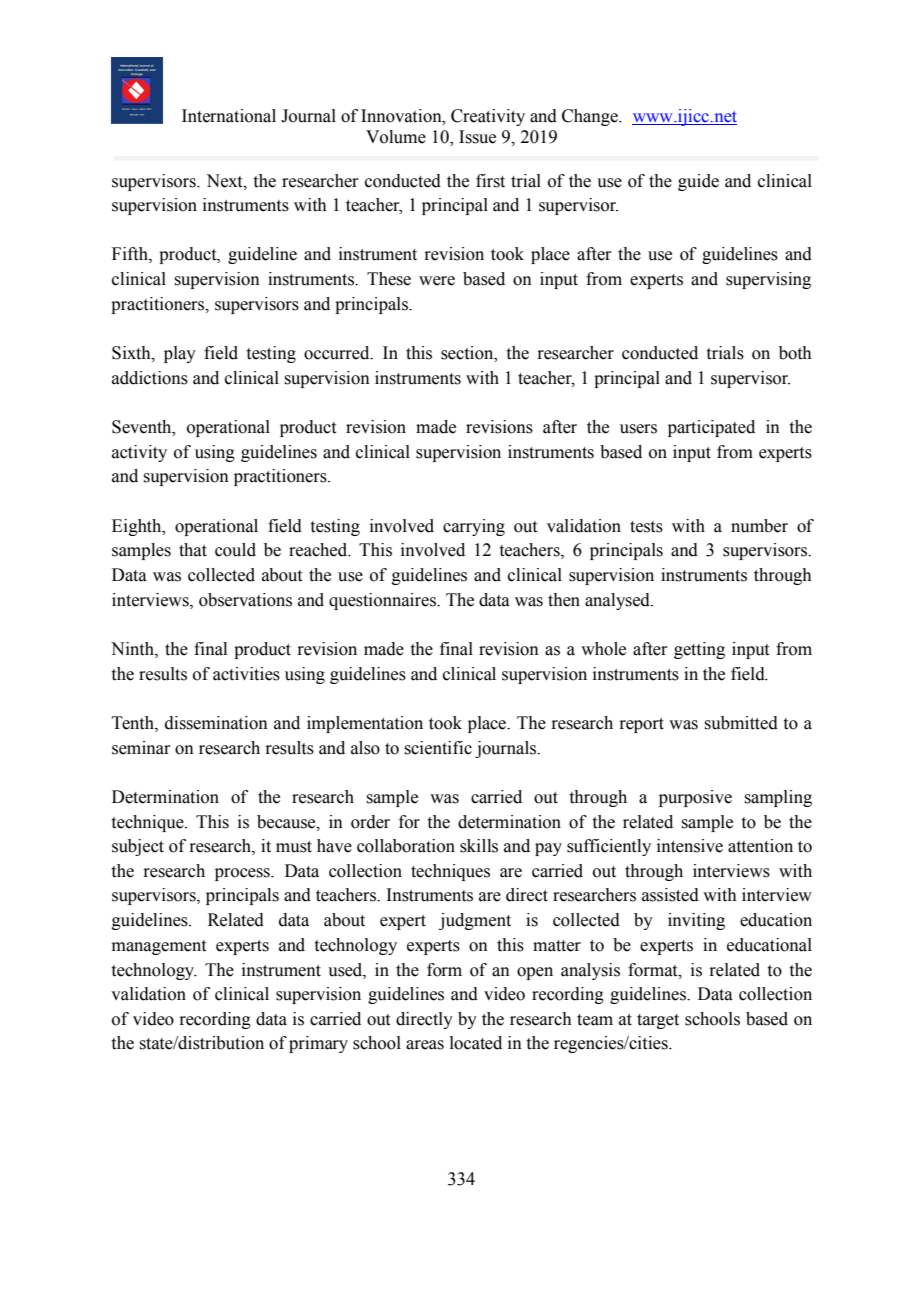 Image resolution: width=924 pixels, height=1308 pixels. I want to click on carrying, so click(474, 527).
